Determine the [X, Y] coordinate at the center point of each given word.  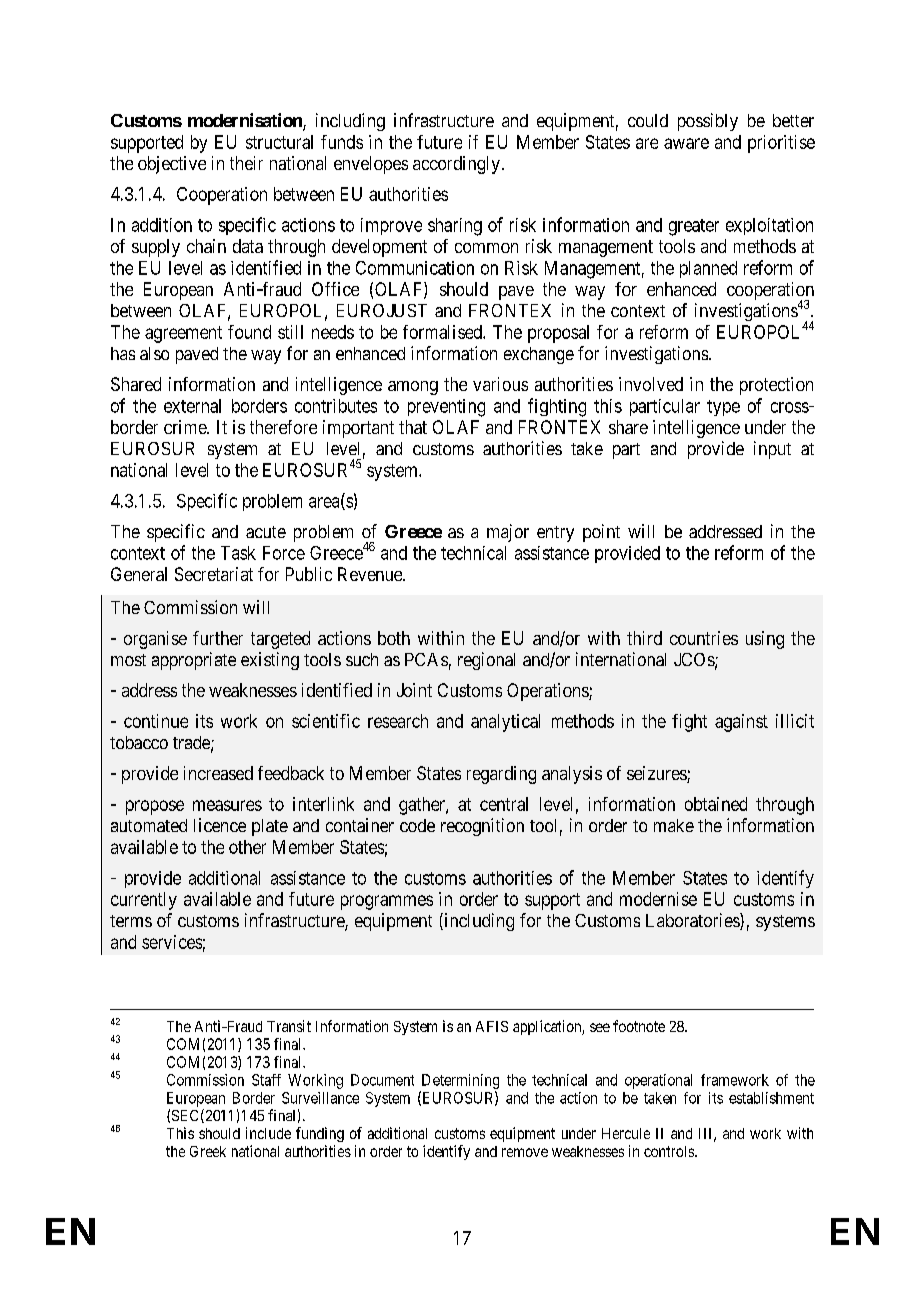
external [192, 406]
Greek [208, 1151]
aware [686, 143]
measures [227, 805]
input [772, 450]
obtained [716, 804]
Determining [460, 1081]
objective [172, 165]
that [413, 427]
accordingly [456, 165]
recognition [482, 827]
